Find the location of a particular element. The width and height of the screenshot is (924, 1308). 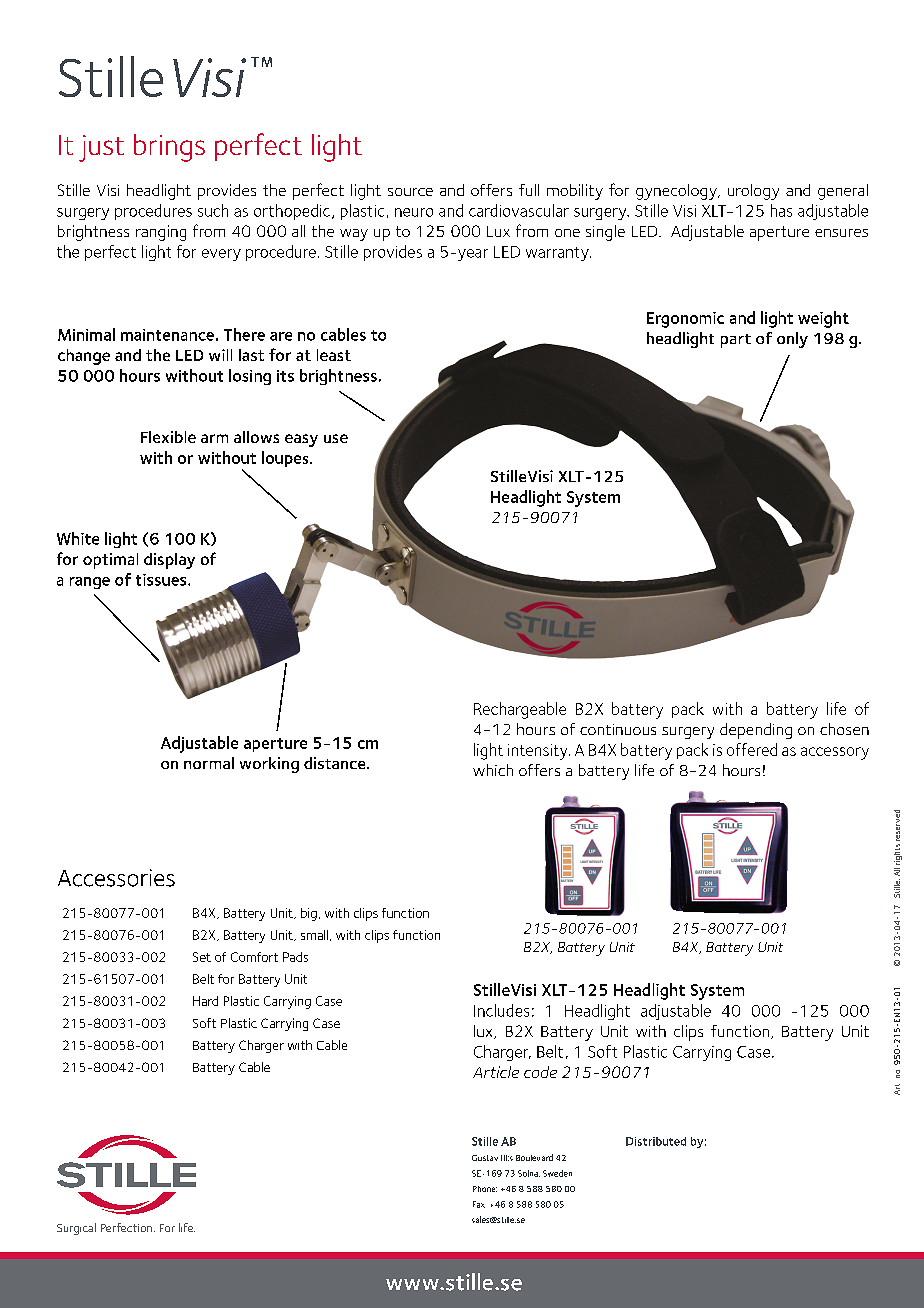

part is located at coordinates (736, 341).
